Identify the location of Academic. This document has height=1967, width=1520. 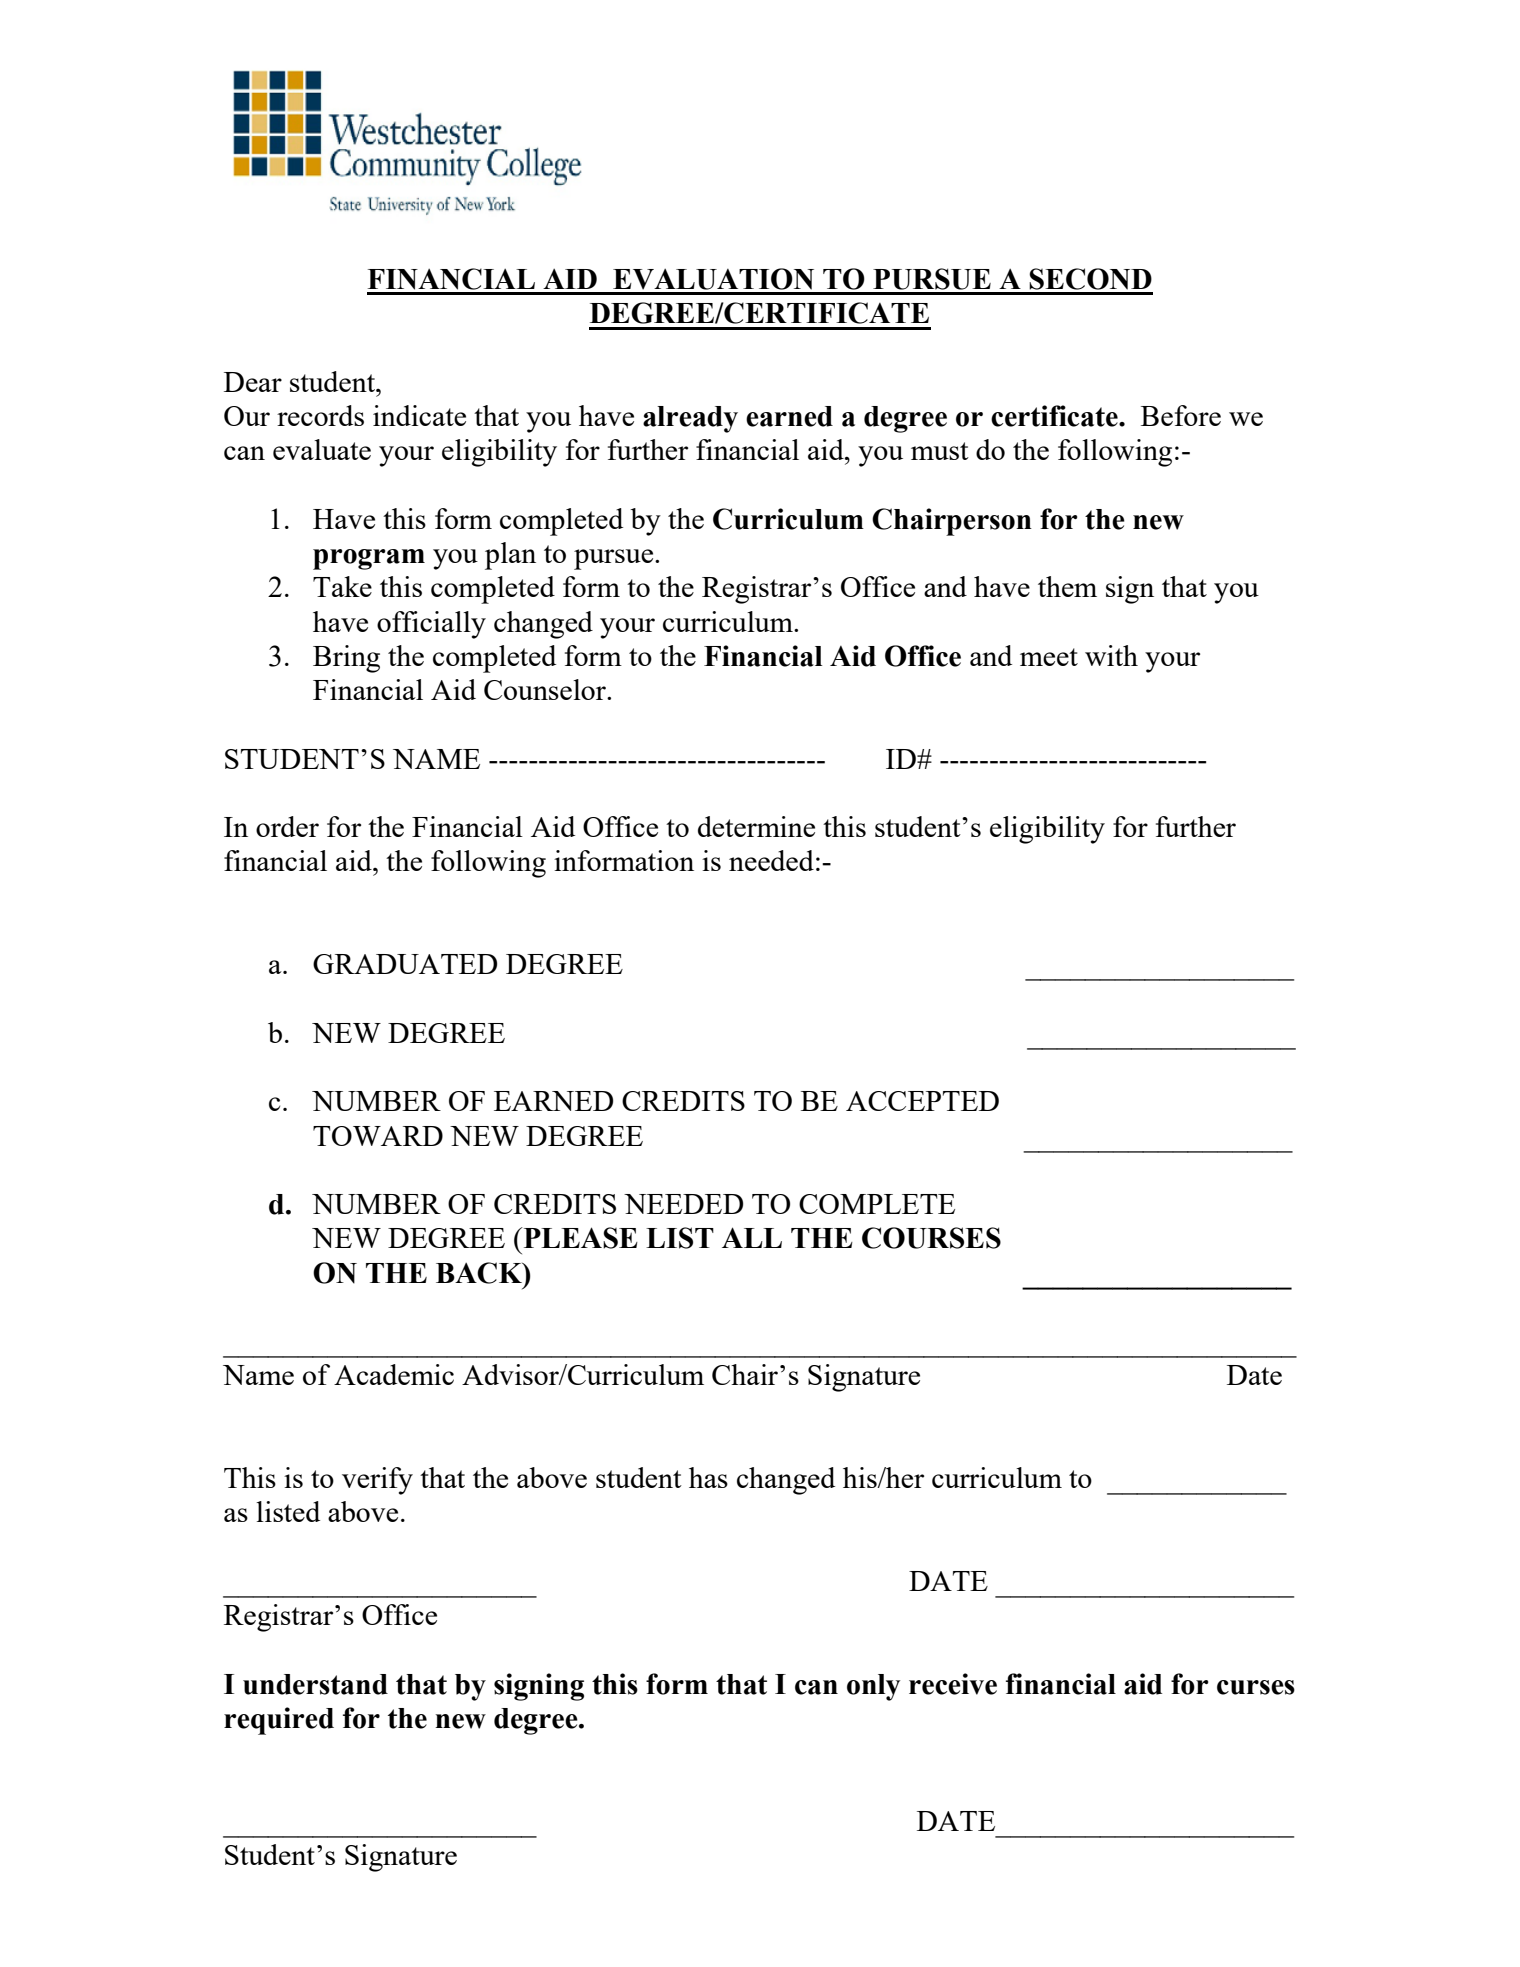
(394, 1374).
